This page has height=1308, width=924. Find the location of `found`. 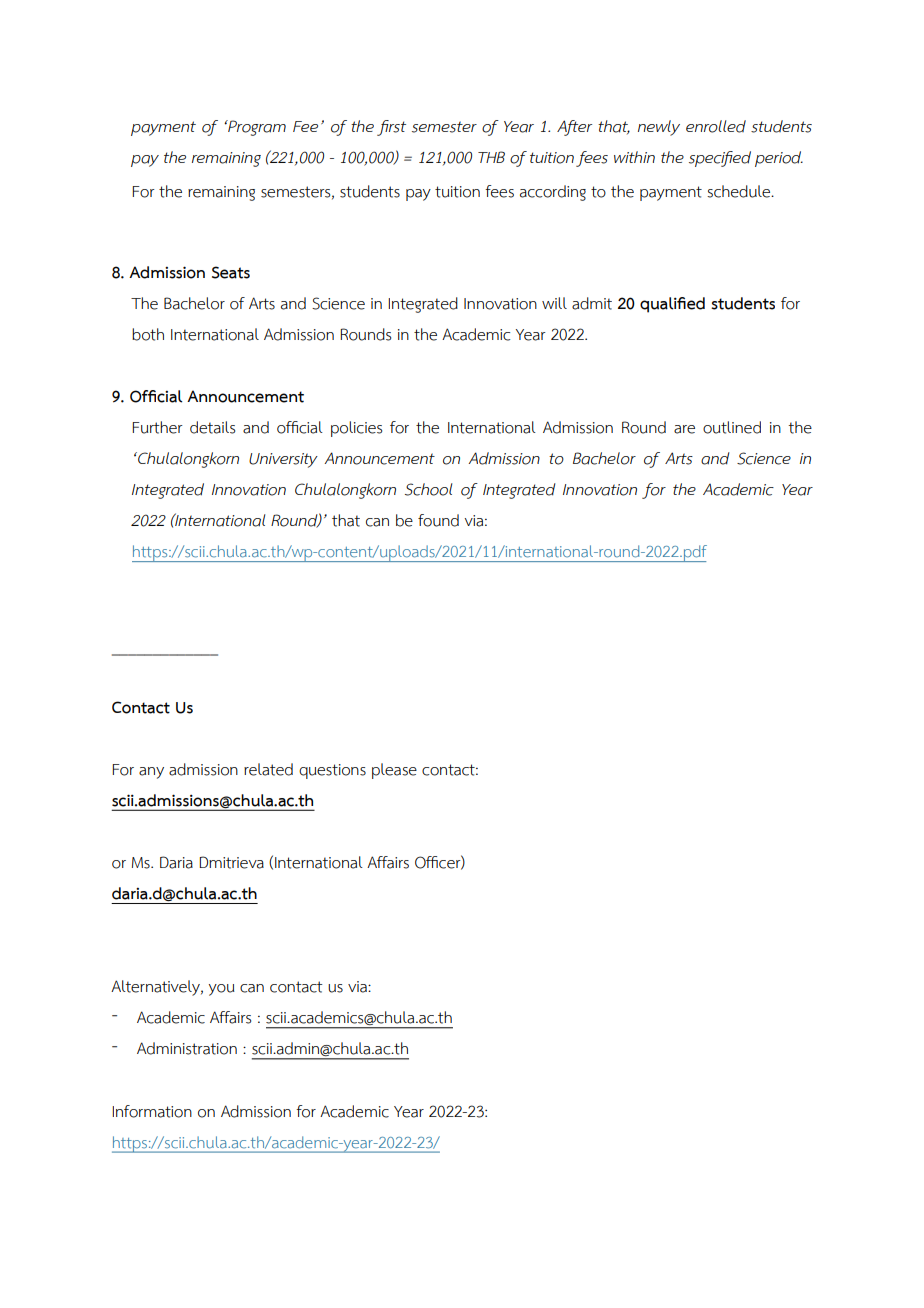

found is located at coordinates (438, 520).
